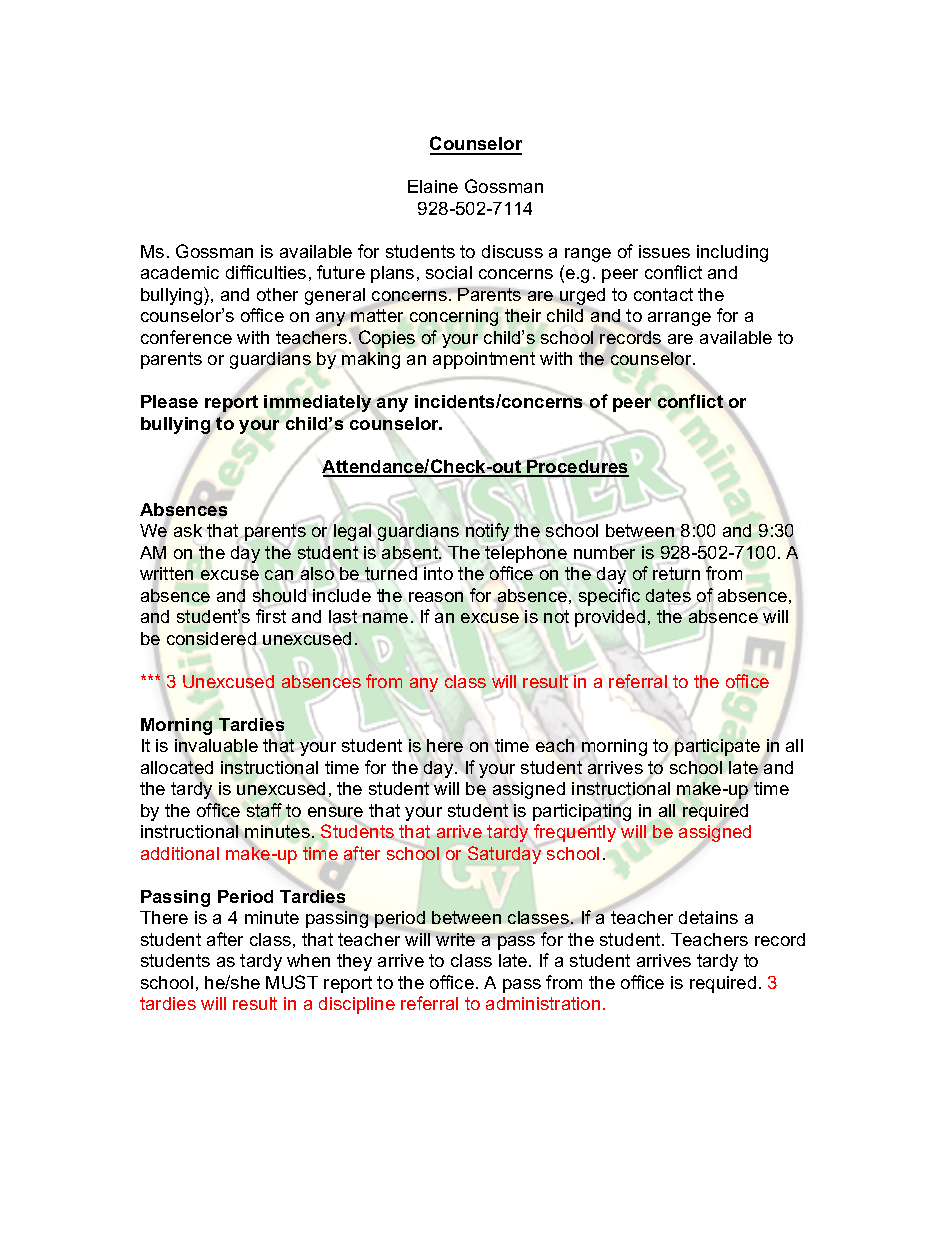  I want to click on MUST, so click(292, 982).
